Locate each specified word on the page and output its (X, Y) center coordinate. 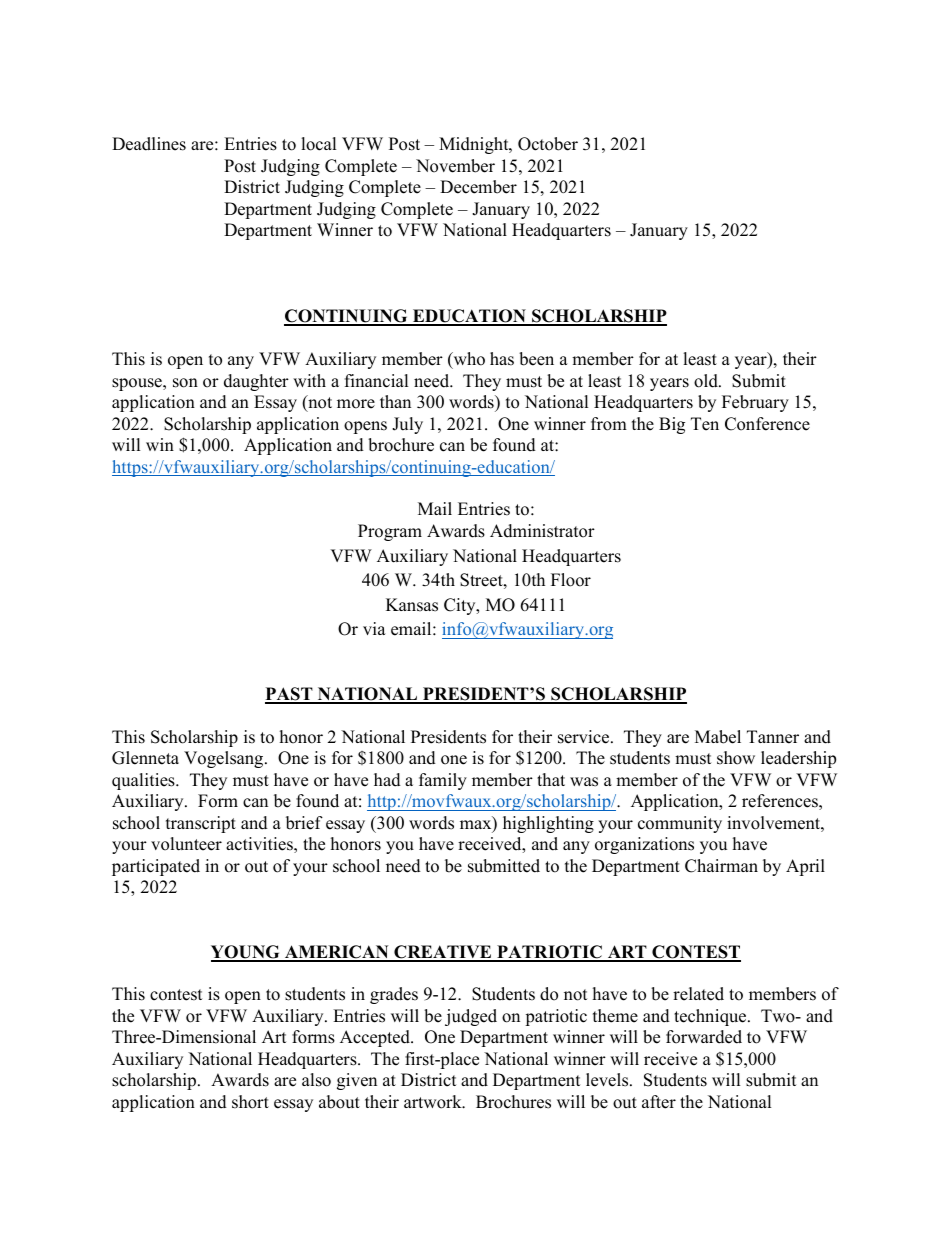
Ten (705, 424)
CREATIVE (443, 953)
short (250, 1102)
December (478, 187)
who (468, 360)
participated (156, 867)
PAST (290, 695)
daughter (256, 382)
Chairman (721, 866)
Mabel (718, 737)
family (443, 781)
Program (390, 532)
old (707, 381)
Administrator (542, 531)
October (548, 144)
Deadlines (149, 144)
